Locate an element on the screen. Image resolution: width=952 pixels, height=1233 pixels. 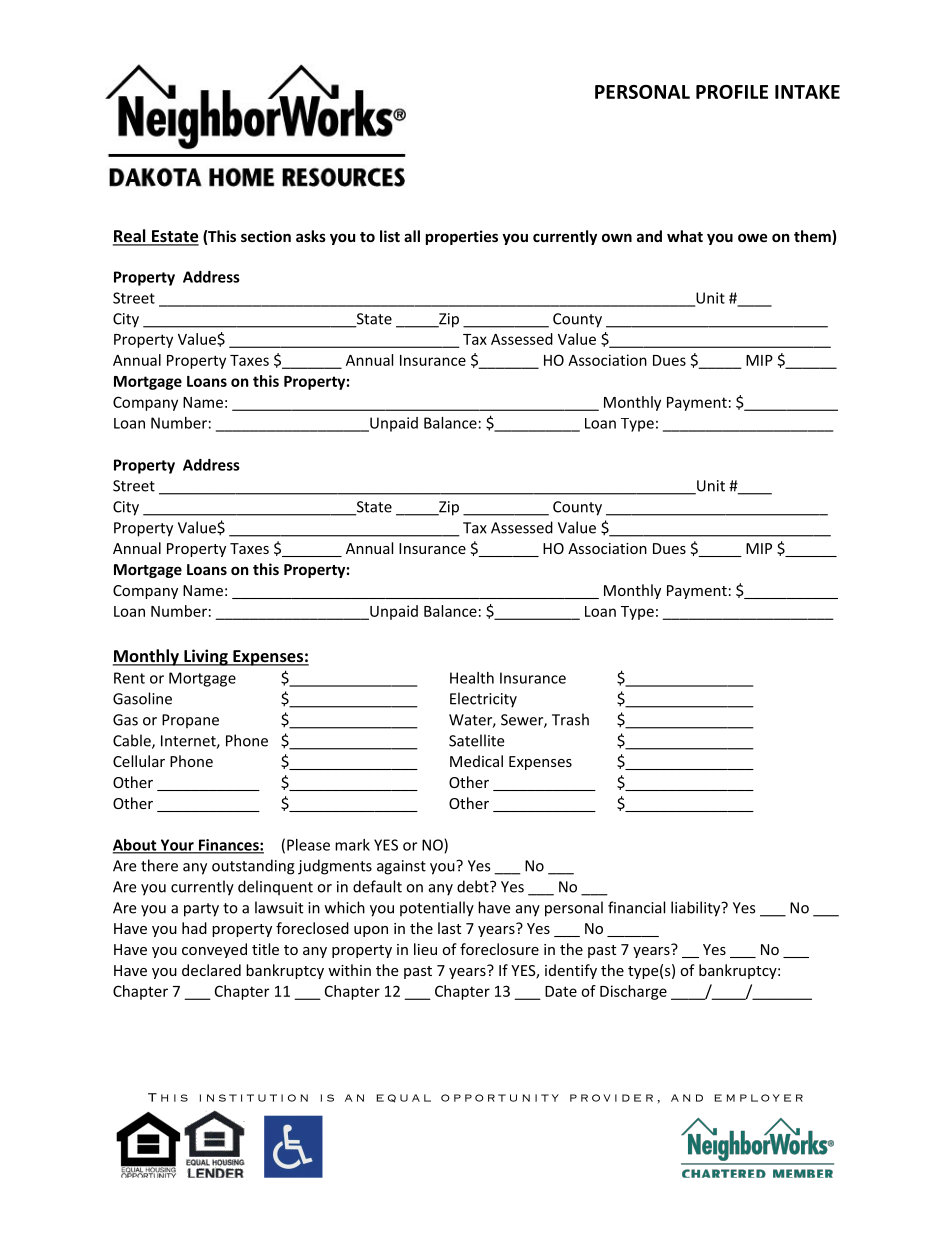
Health is located at coordinates (472, 678).
